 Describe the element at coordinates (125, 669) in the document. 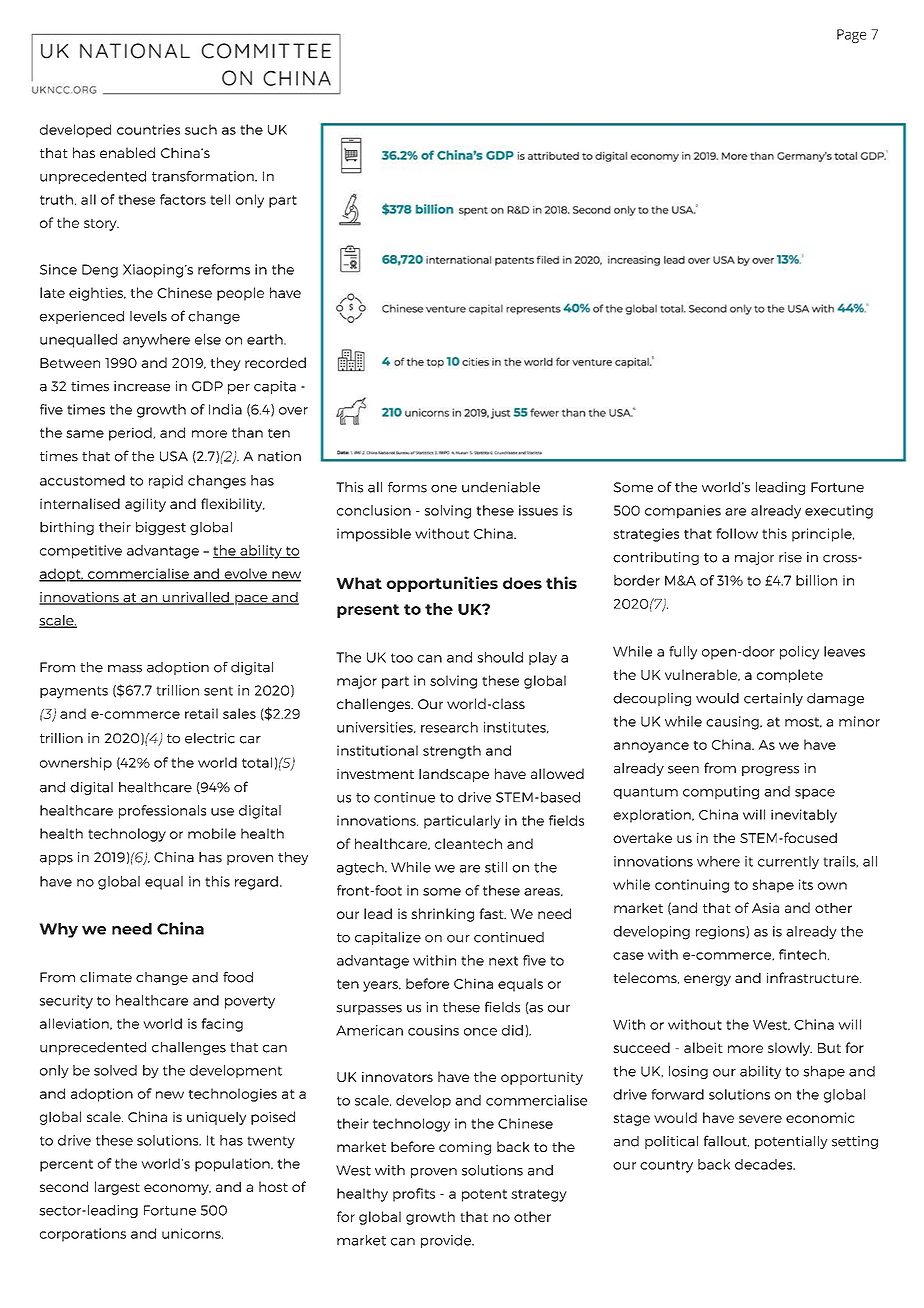

I see `mass` at that location.
